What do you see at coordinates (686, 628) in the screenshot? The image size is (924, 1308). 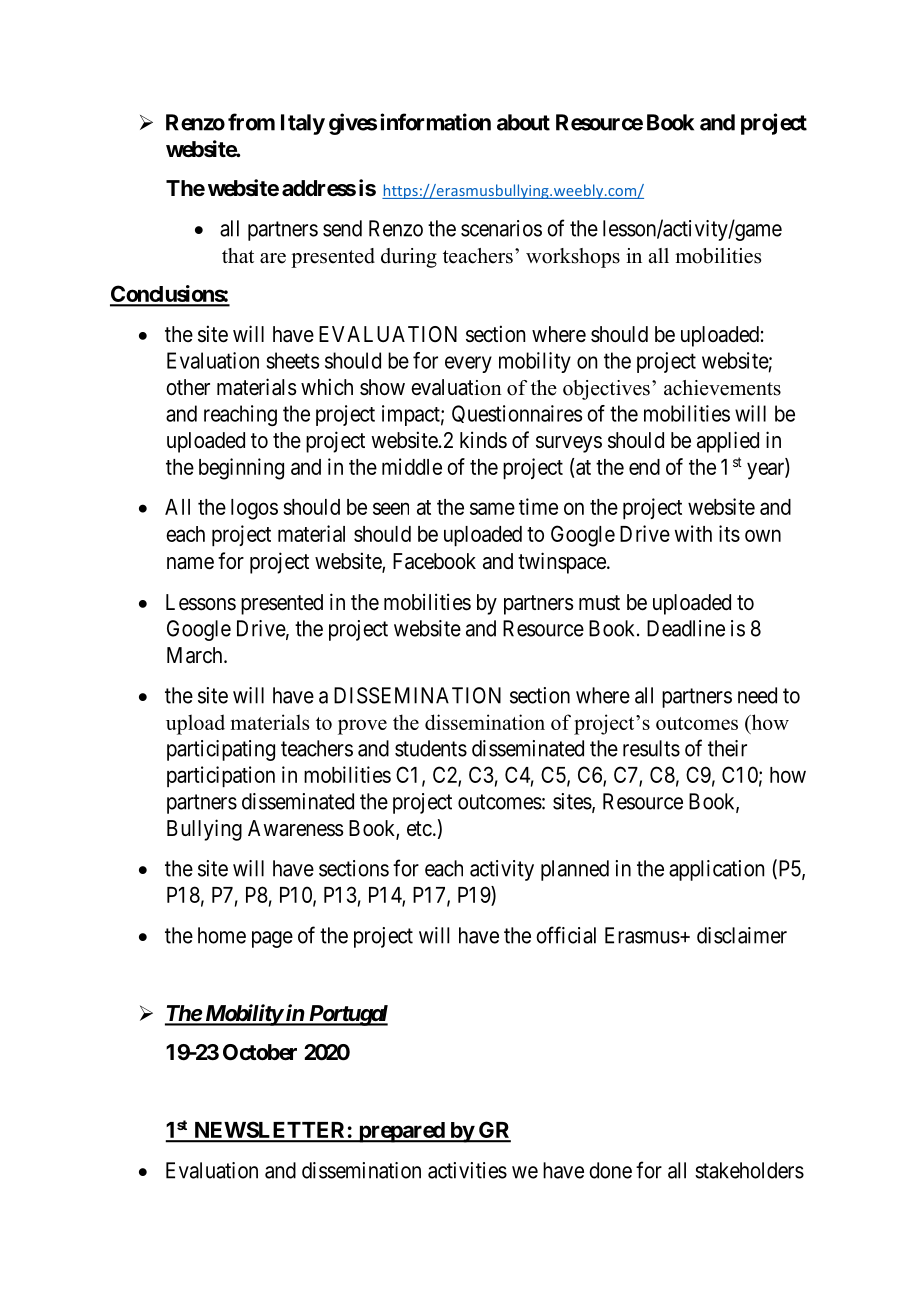 I see `Deadline` at bounding box center [686, 628].
